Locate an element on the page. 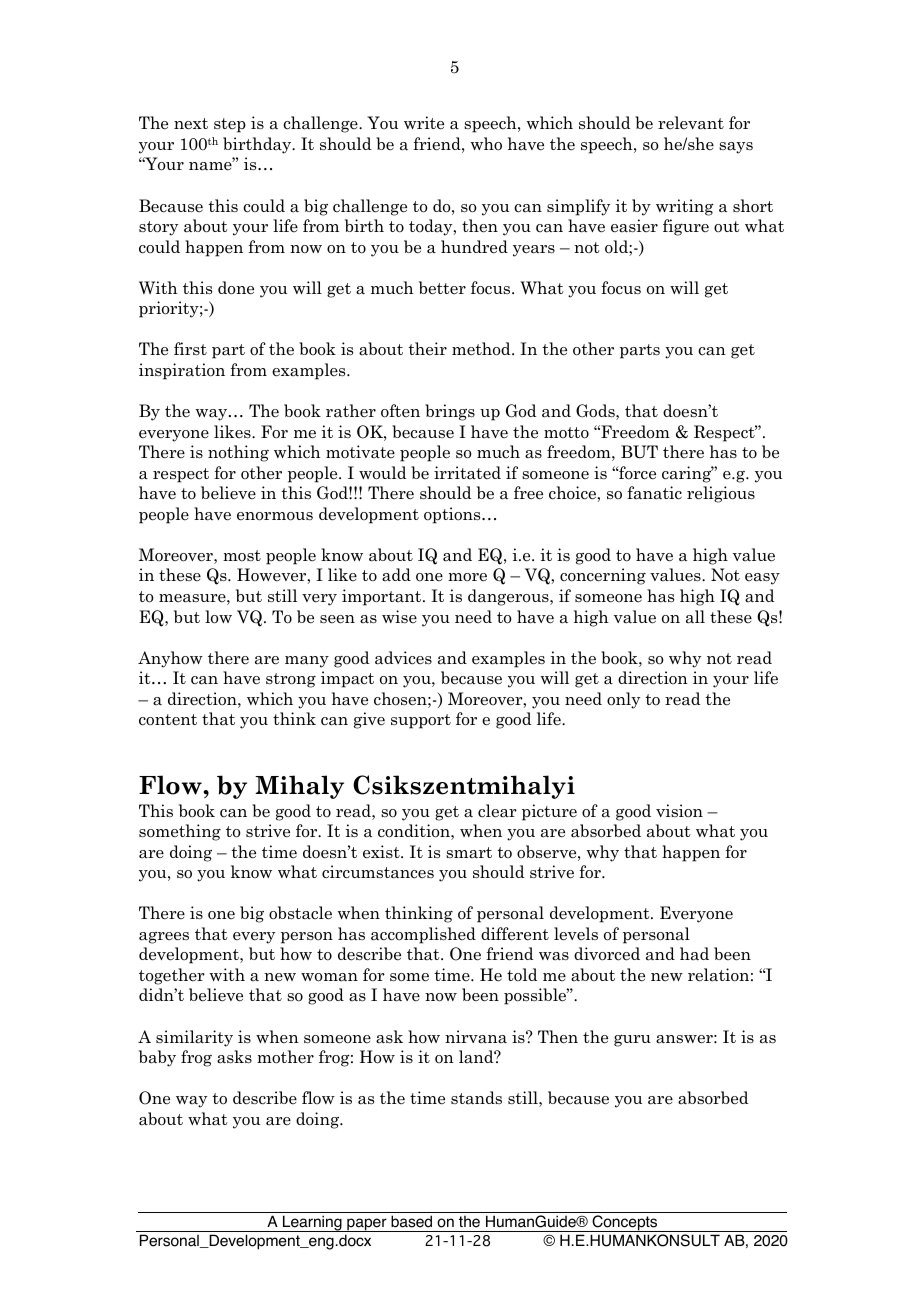 This page has width=924, height=1308. Learning is located at coordinates (312, 1223).
